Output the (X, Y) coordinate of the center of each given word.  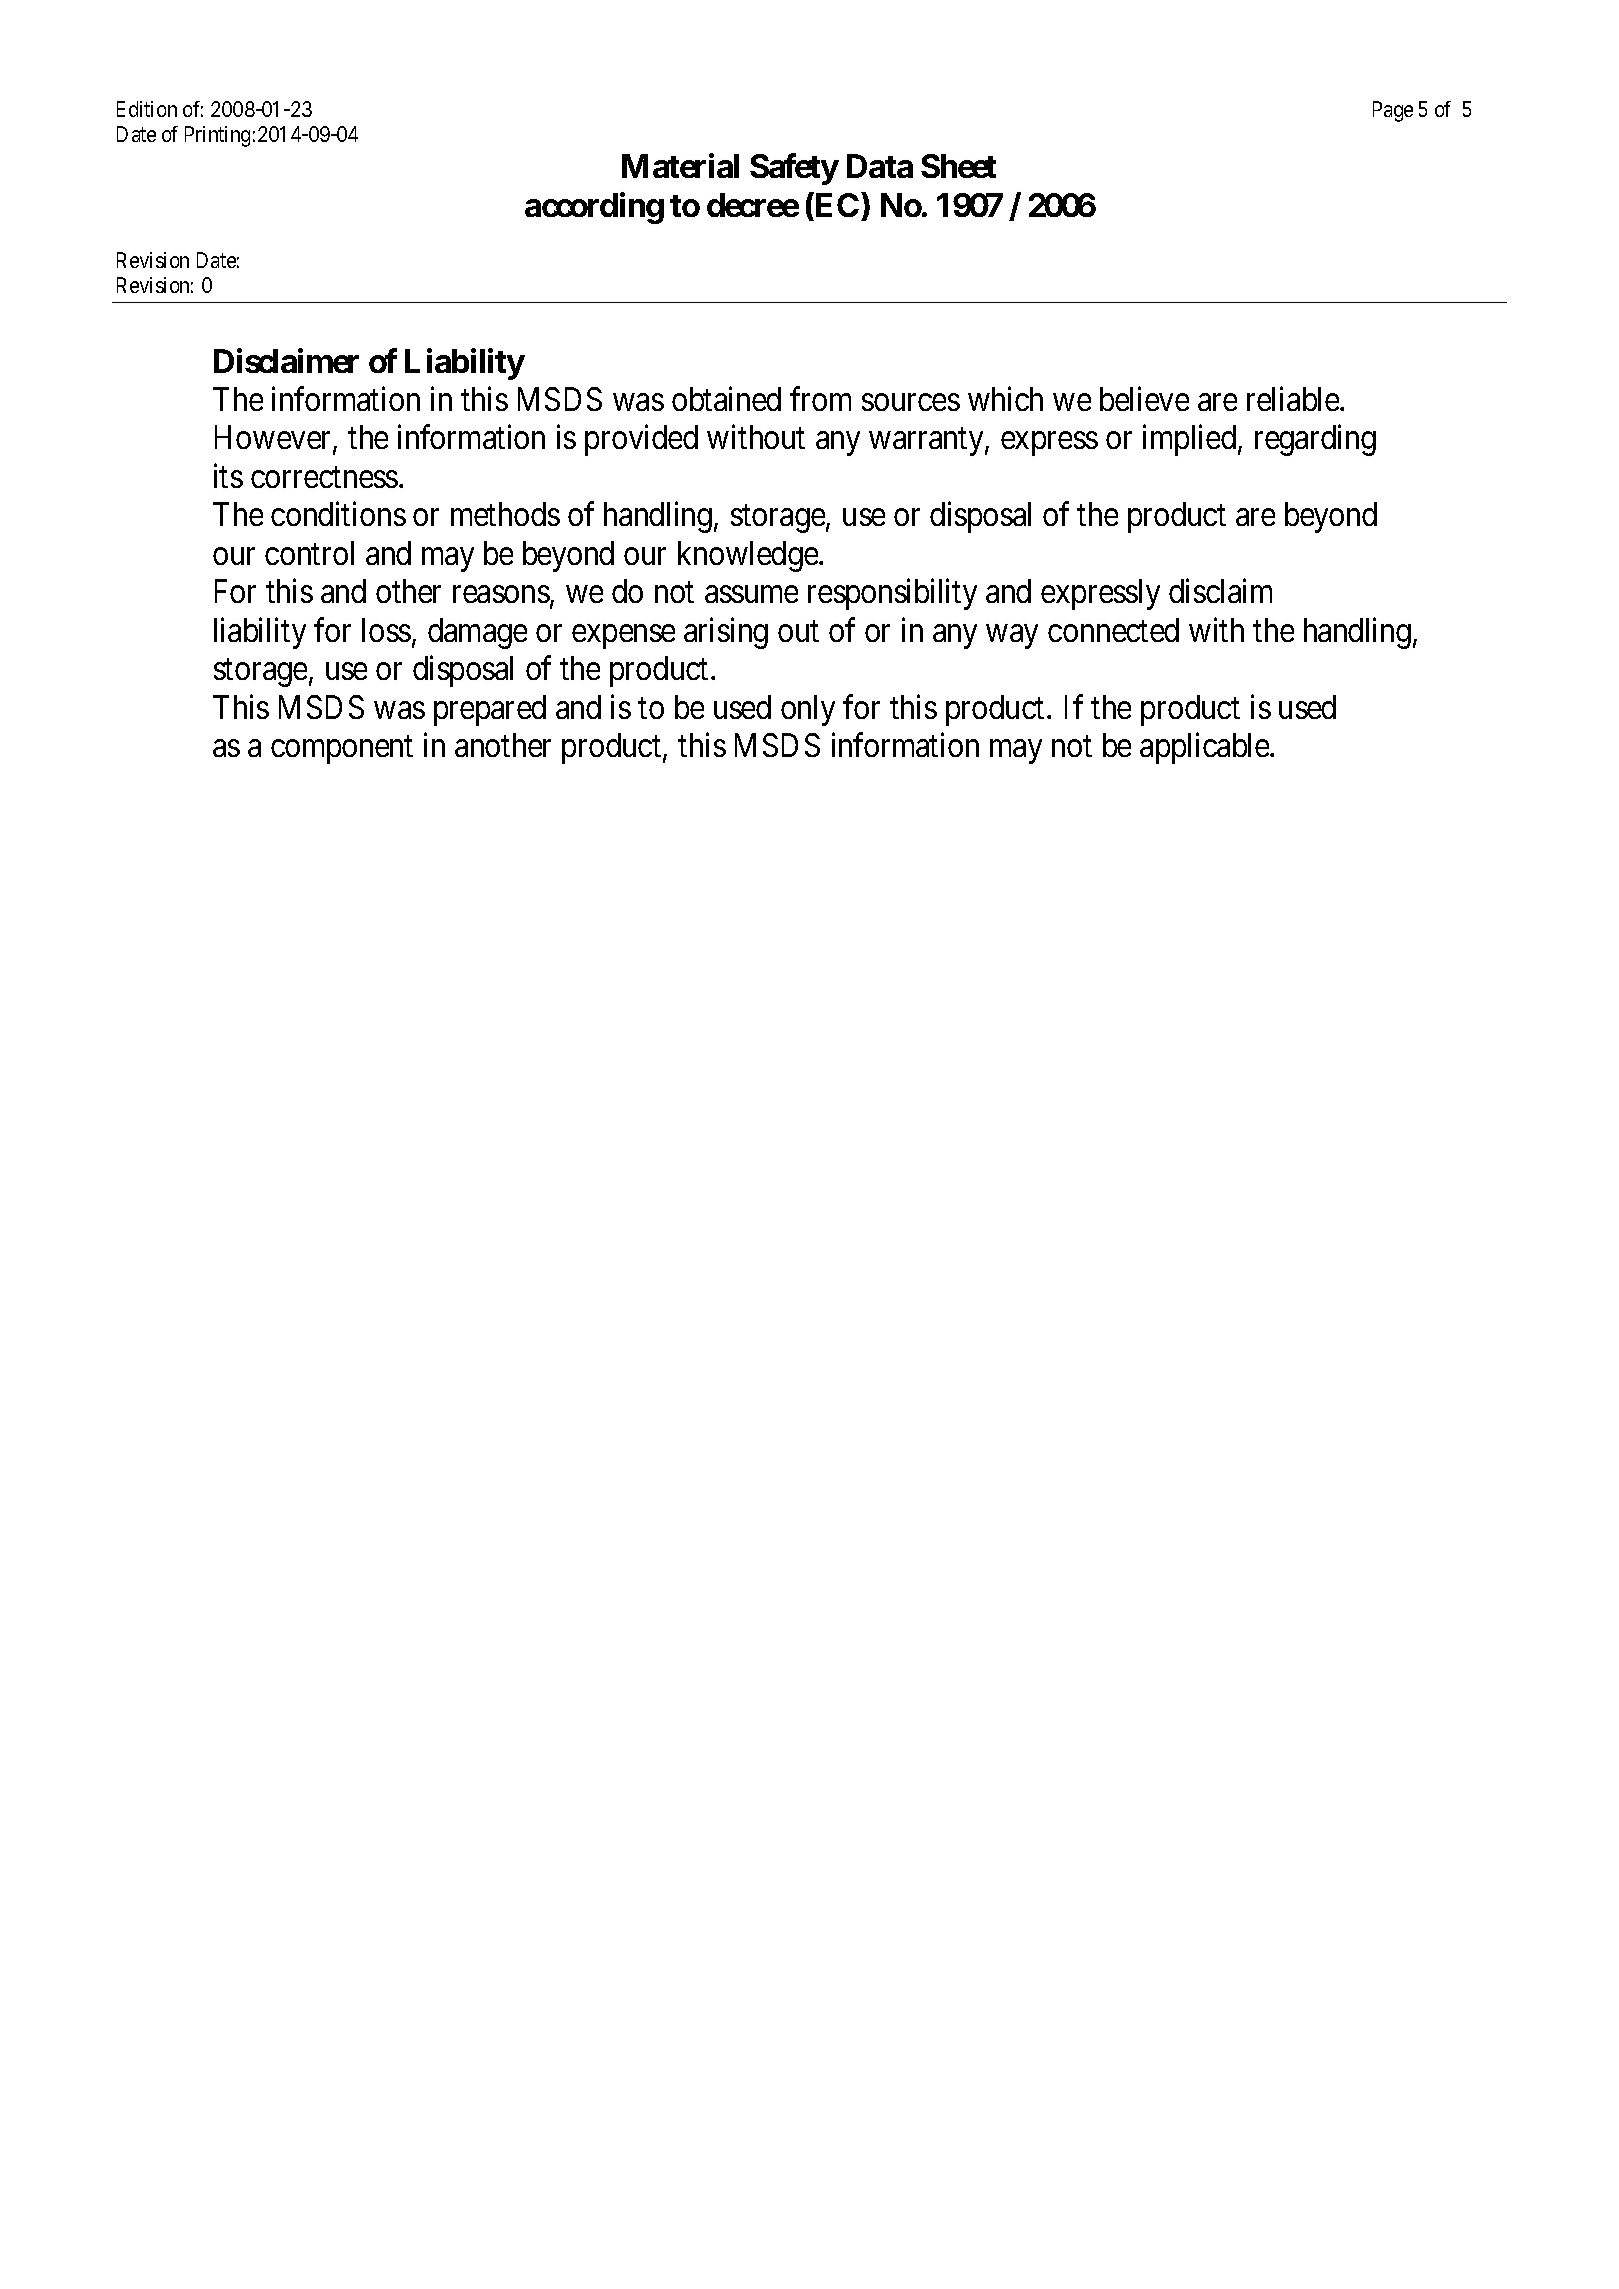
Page (1393, 111)
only (808, 710)
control (309, 553)
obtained (726, 398)
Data (880, 166)
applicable (1205, 748)
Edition (147, 109)
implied (1191, 440)
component (342, 750)
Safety (794, 169)
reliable (1294, 398)
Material (680, 166)
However (274, 439)
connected (1113, 630)
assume (751, 594)
